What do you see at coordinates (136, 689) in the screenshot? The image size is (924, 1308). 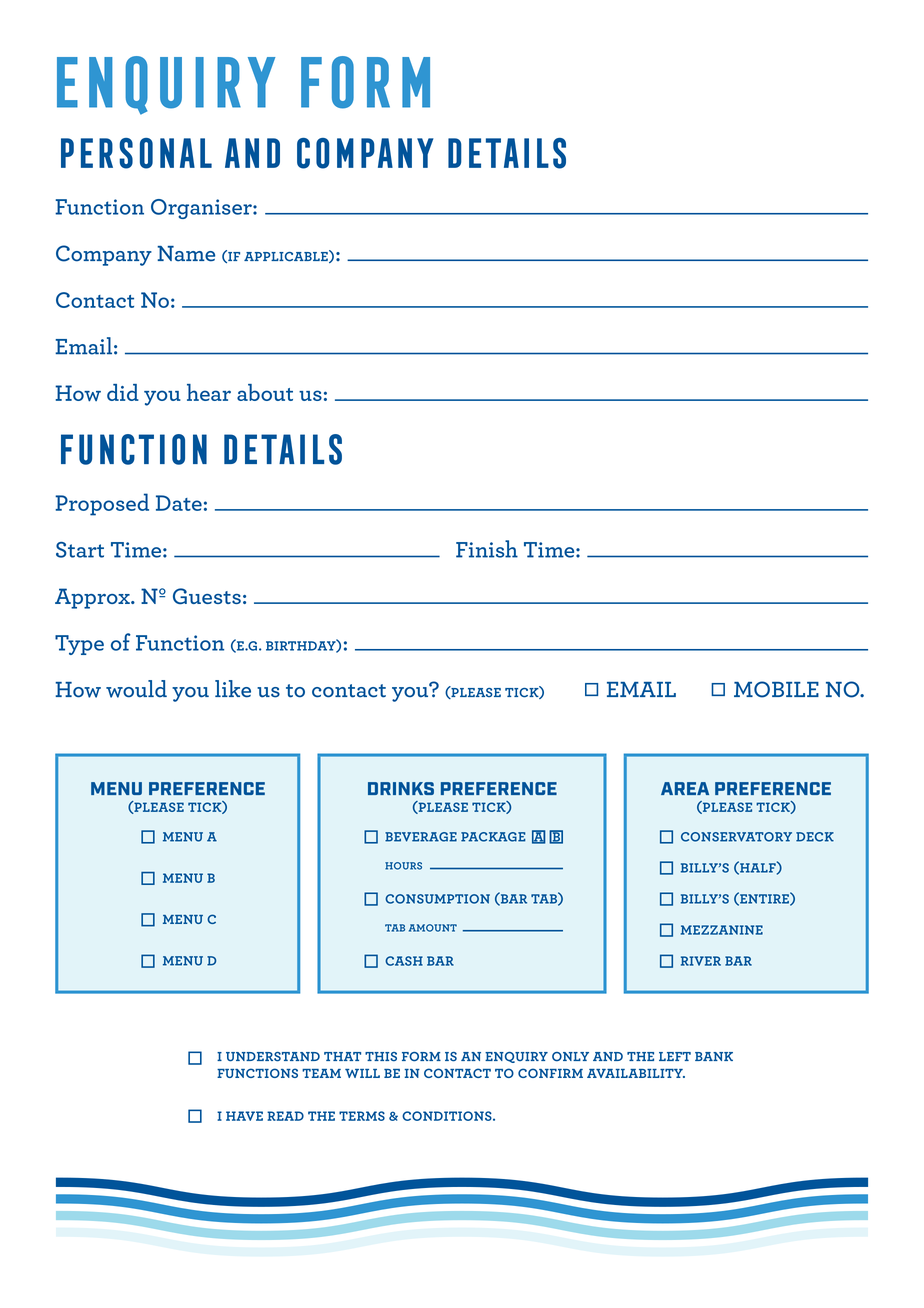 I see `would` at bounding box center [136, 689].
